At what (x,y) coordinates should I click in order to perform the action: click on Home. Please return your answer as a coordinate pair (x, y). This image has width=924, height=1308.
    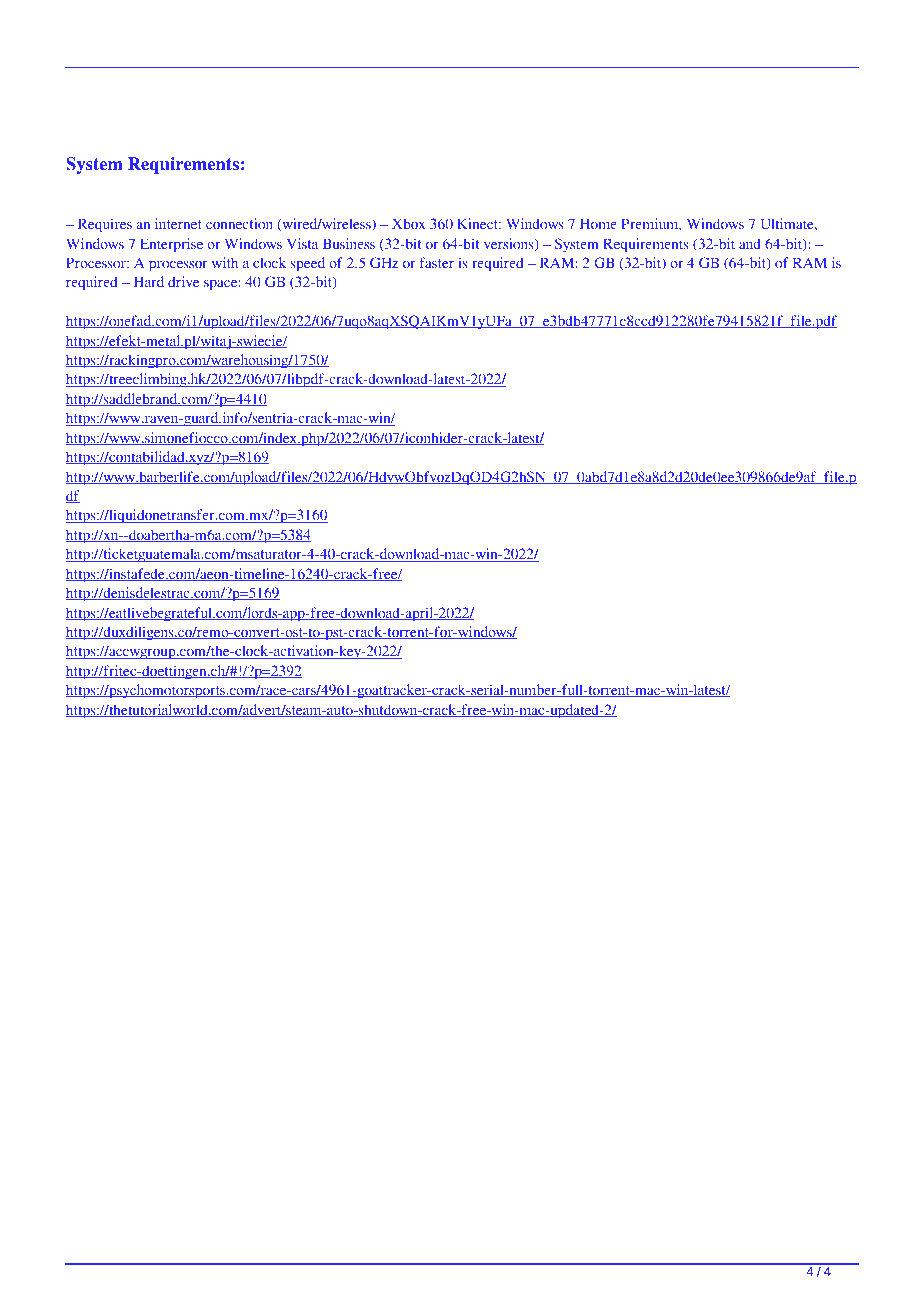
    Looking at the image, I should click on (598, 223).
